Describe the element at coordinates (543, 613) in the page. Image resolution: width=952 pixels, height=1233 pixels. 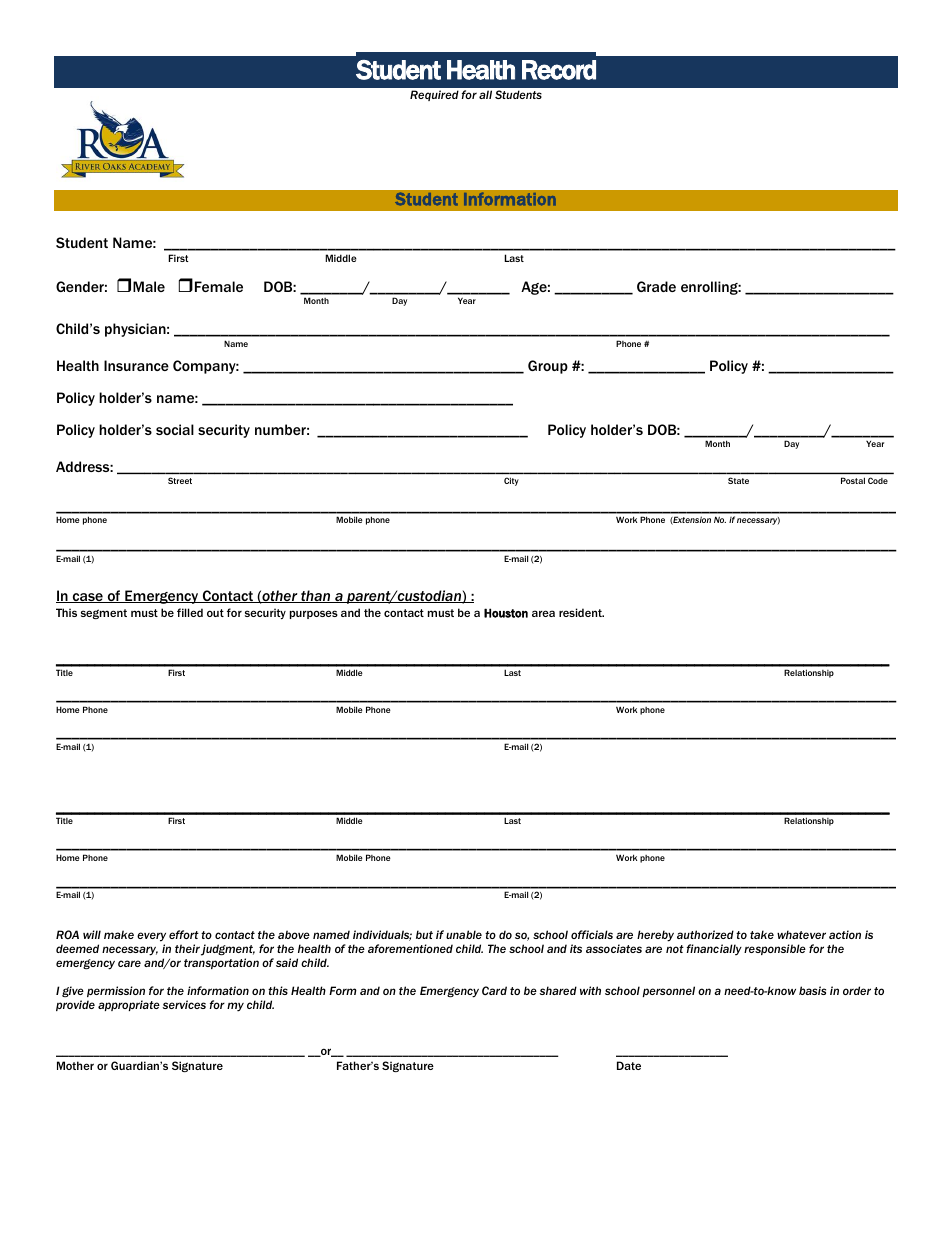
I see `area` at that location.
